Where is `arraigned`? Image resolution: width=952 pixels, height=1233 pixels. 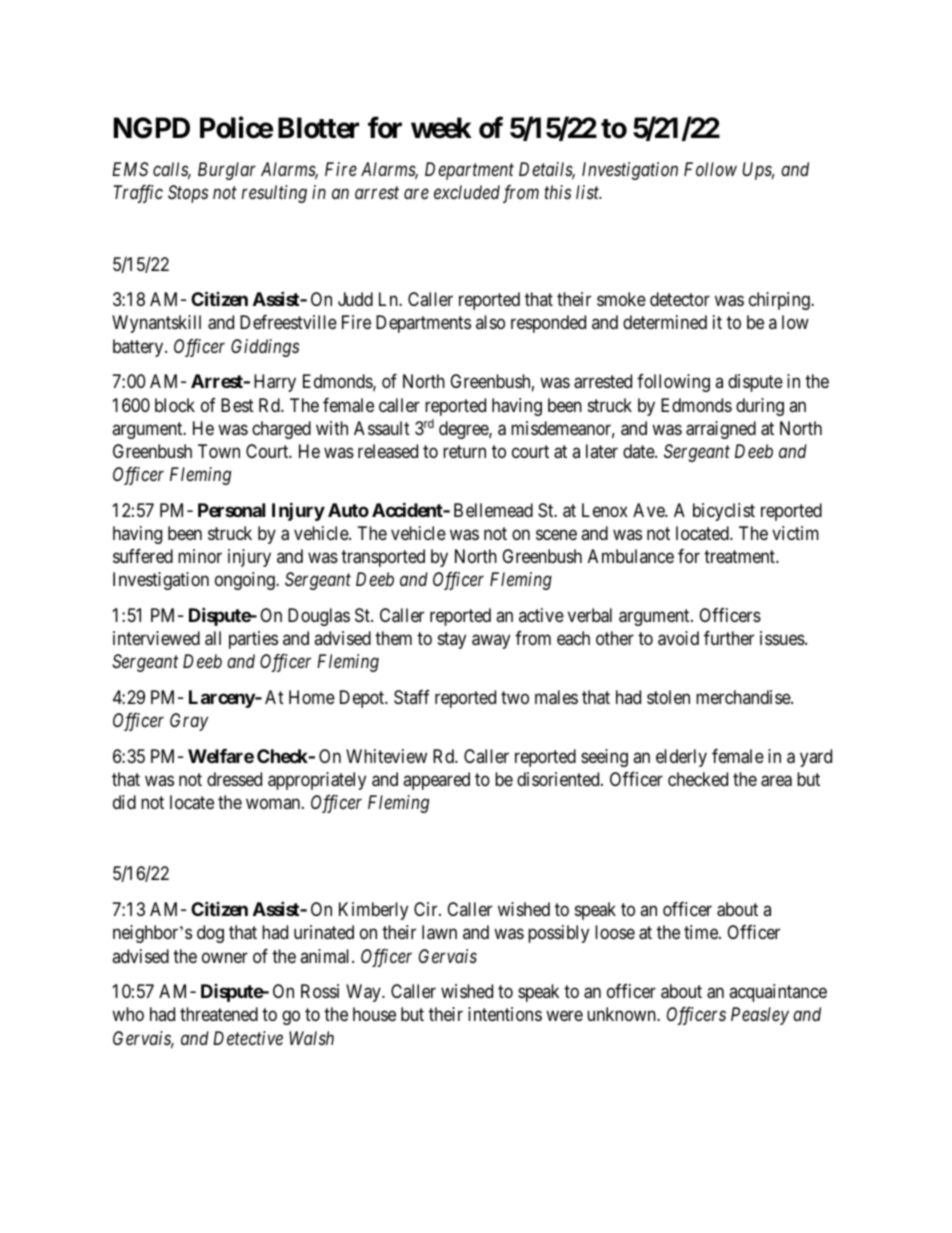 arraigned is located at coordinates (721, 430).
